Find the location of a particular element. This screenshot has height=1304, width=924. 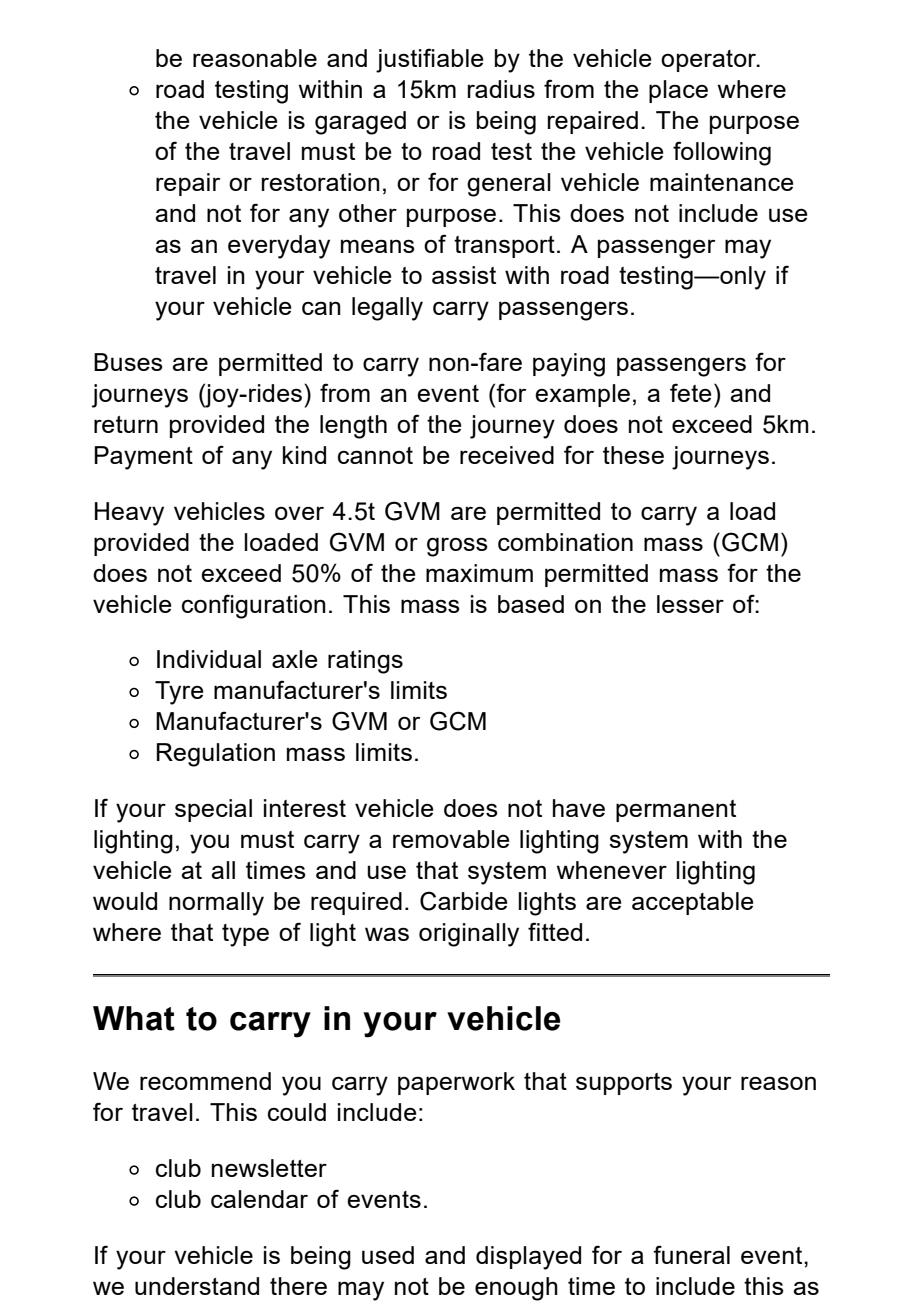

legally is located at coordinates (387, 309).
